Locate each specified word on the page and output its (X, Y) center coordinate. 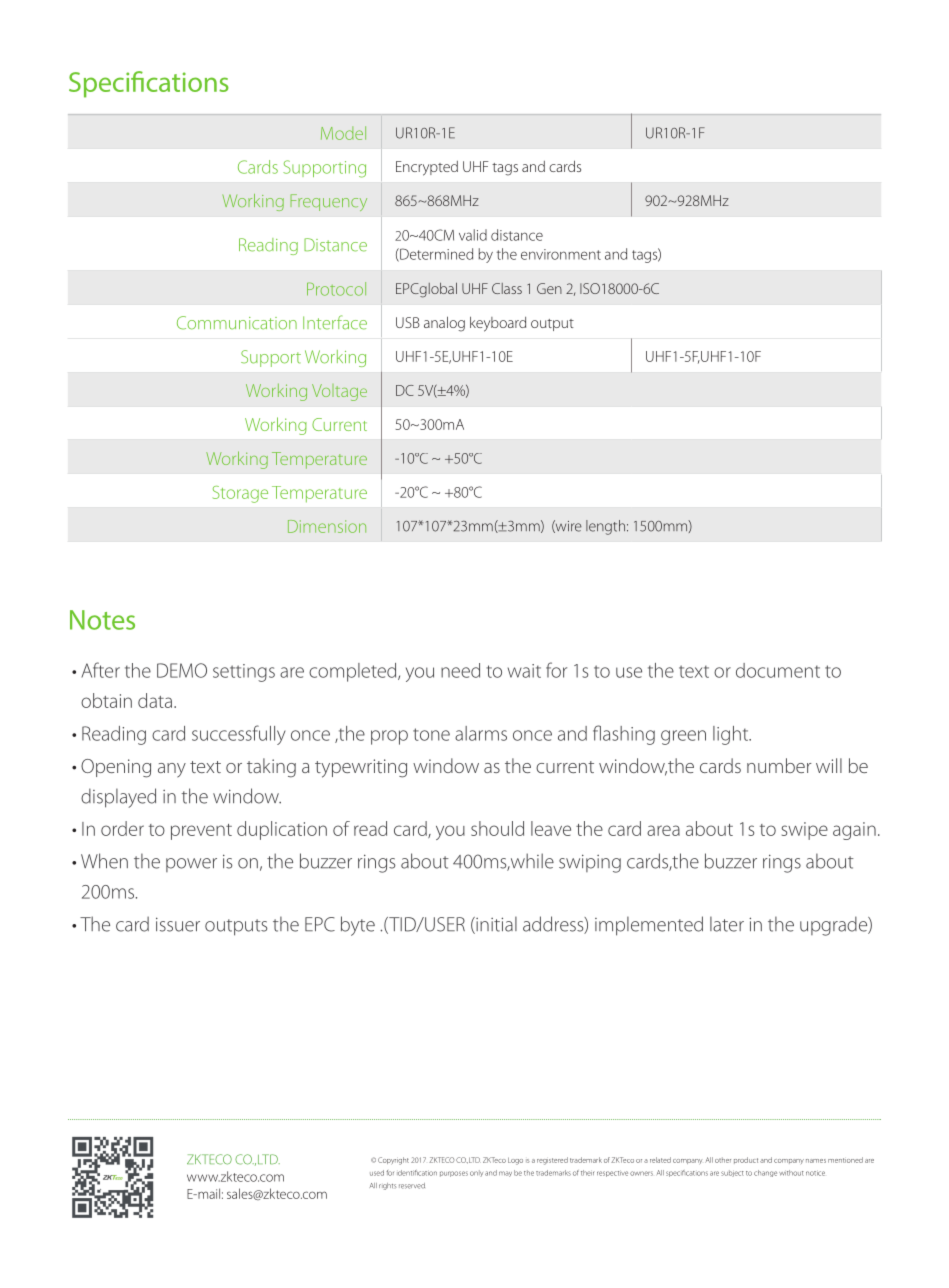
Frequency (328, 202)
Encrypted (427, 168)
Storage (240, 494)
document (778, 670)
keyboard (498, 324)
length (605, 527)
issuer (178, 924)
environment (561, 254)
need (460, 670)
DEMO (182, 670)
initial (495, 925)
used (377, 1173)
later (727, 924)
